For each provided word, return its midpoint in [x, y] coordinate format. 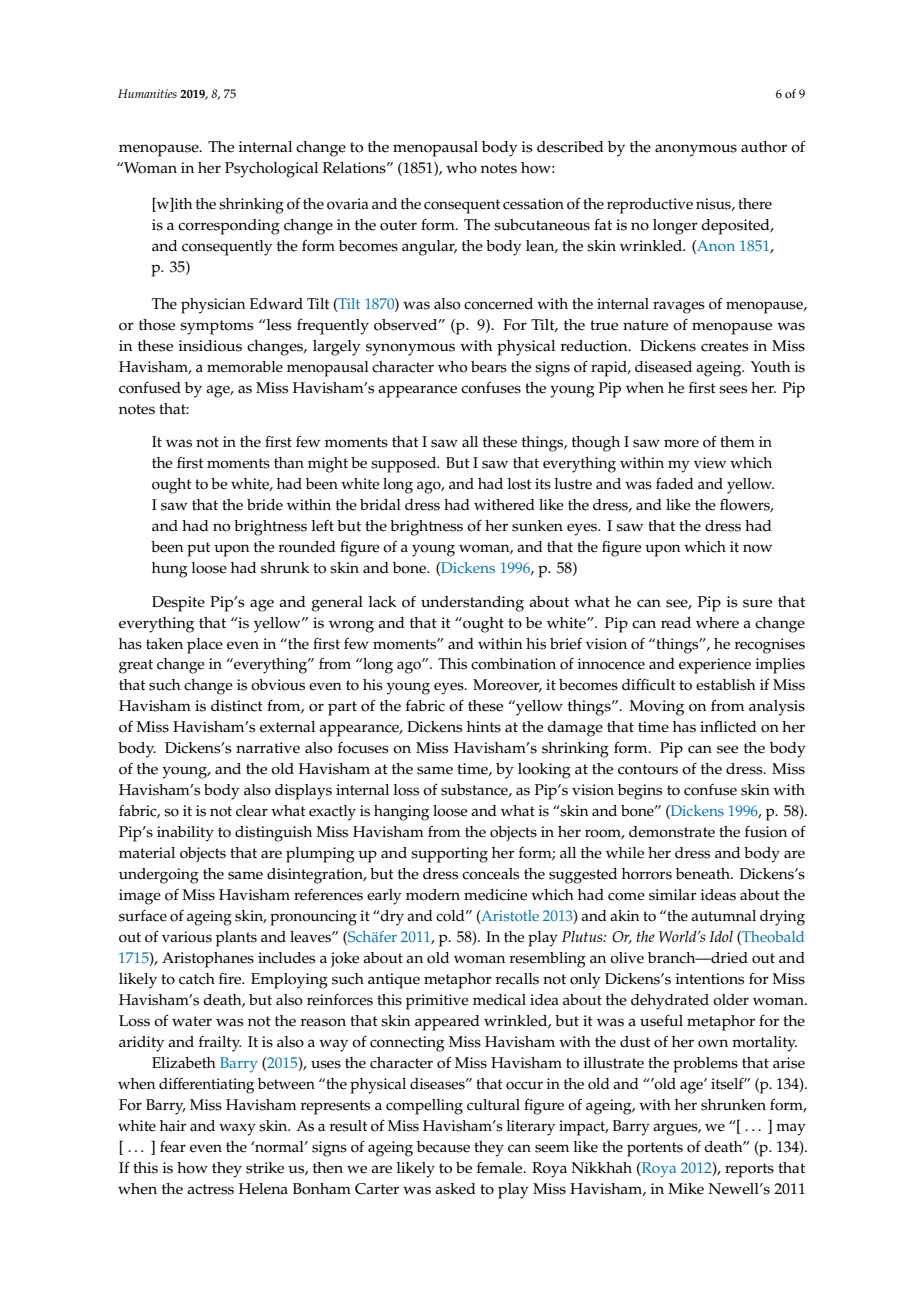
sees [733, 389]
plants [236, 939]
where [717, 623]
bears [489, 367]
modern [433, 895]
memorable [245, 367]
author [764, 147]
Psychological [271, 170]
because [443, 1147]
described [570, 147]
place [205, 646]
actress [210, 1189]
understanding [472, 604]
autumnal [723, 915]
